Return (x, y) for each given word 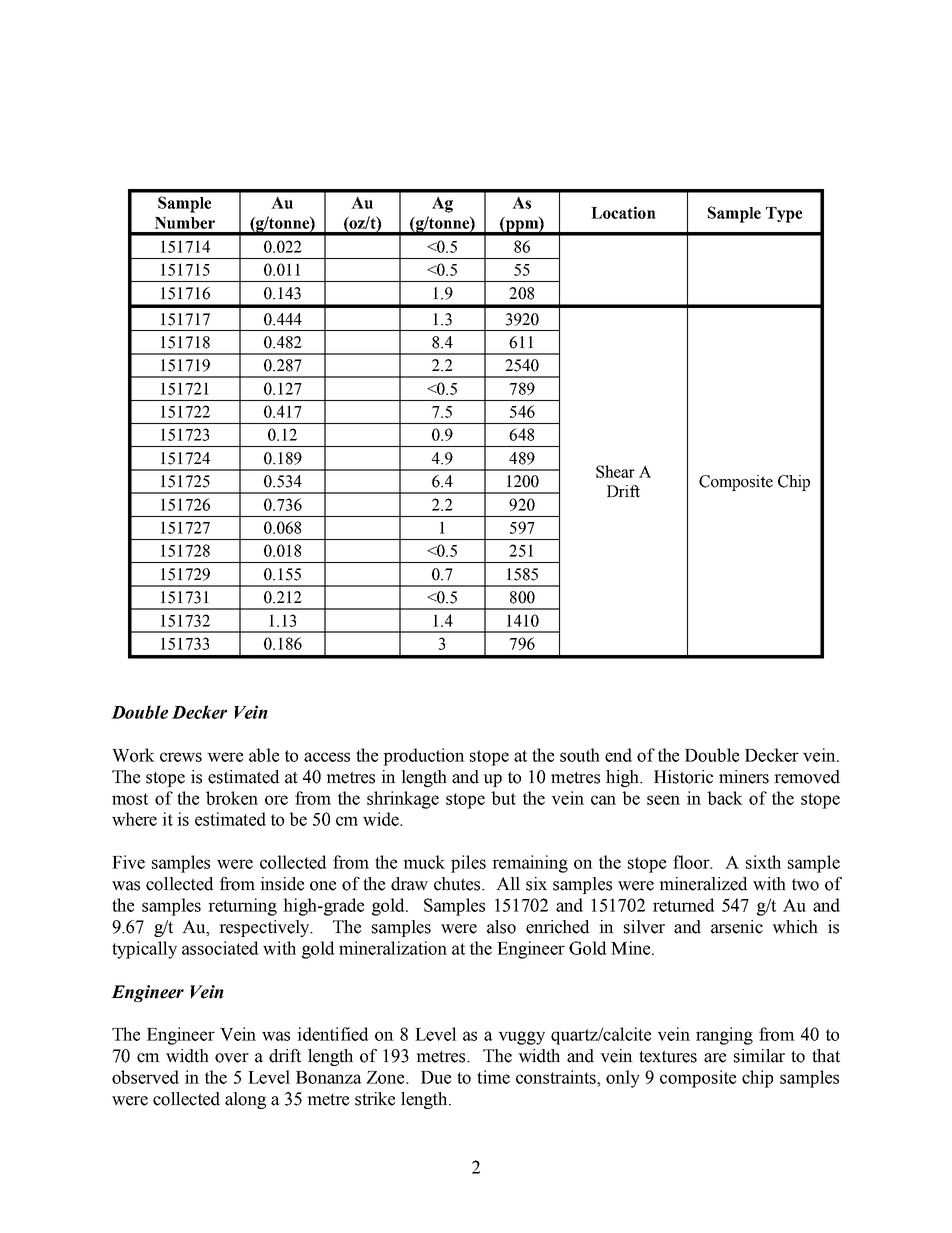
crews (181, 757)
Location (623, 212)
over (232, 1058)
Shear (615, 471)
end (618, 755)
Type (784, 215)
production (424, 757)
